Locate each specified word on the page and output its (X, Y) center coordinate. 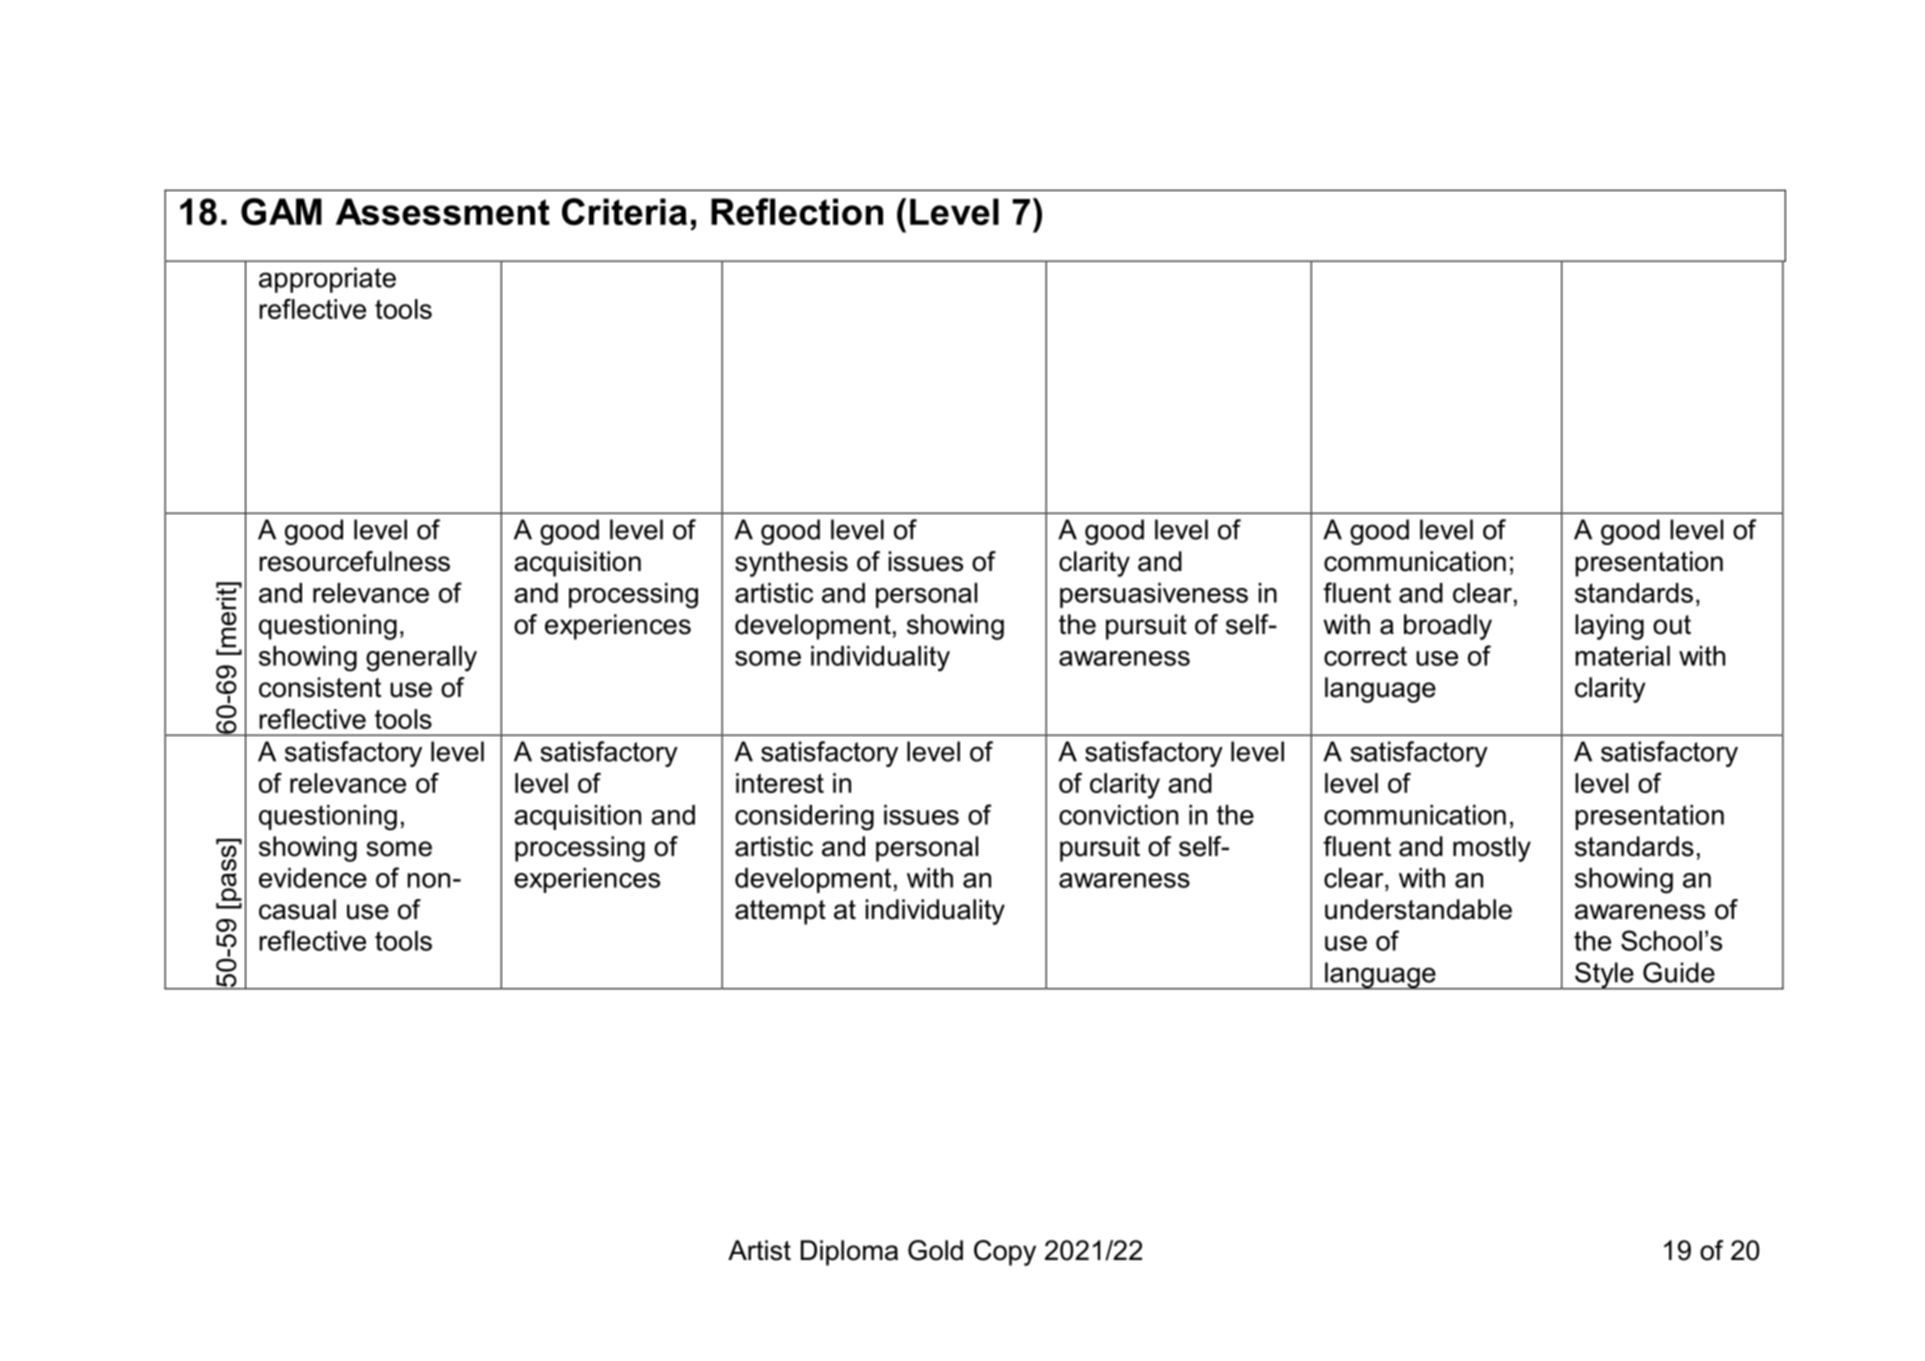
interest (780, 783)
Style (1604, 976)
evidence (313, 878)
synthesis (791, 564)
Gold (935, 1250)
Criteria (624, 211)
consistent (320, 687)
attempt (780, 912)
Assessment (443, 211)
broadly (1448, 627)
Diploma (849, 1253)
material (1623, 656)
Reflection (797, 211)
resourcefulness (354, 561)
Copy (1005, 1253)
